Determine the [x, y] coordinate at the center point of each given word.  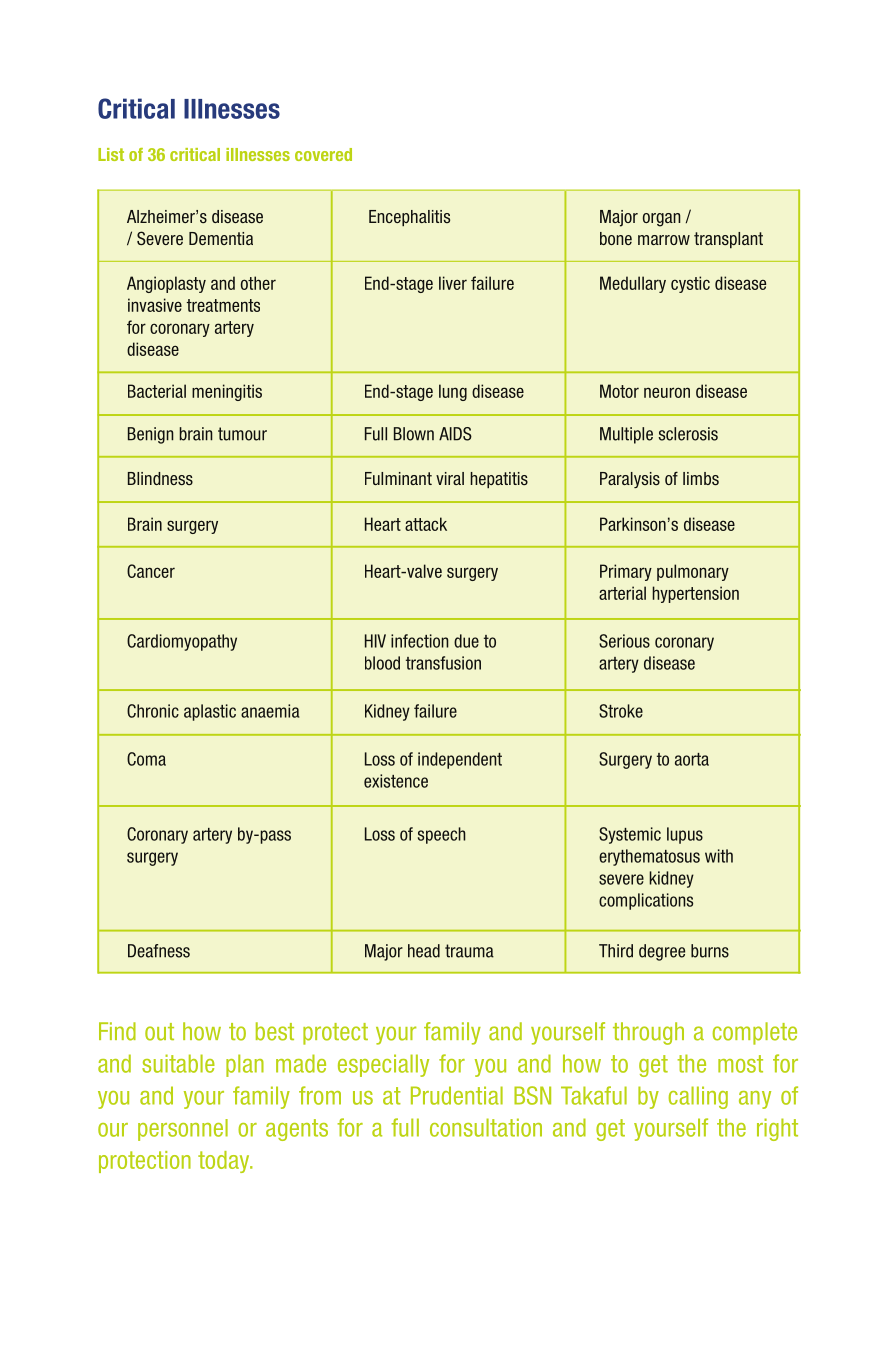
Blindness [160, 478]
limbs [701, 478]
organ [662, 220]
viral [450, 478]
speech [442, 835]
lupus [685, 835]
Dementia [221, 238]
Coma [146, 759]
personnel [183, 1130]
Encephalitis [409, 218]
